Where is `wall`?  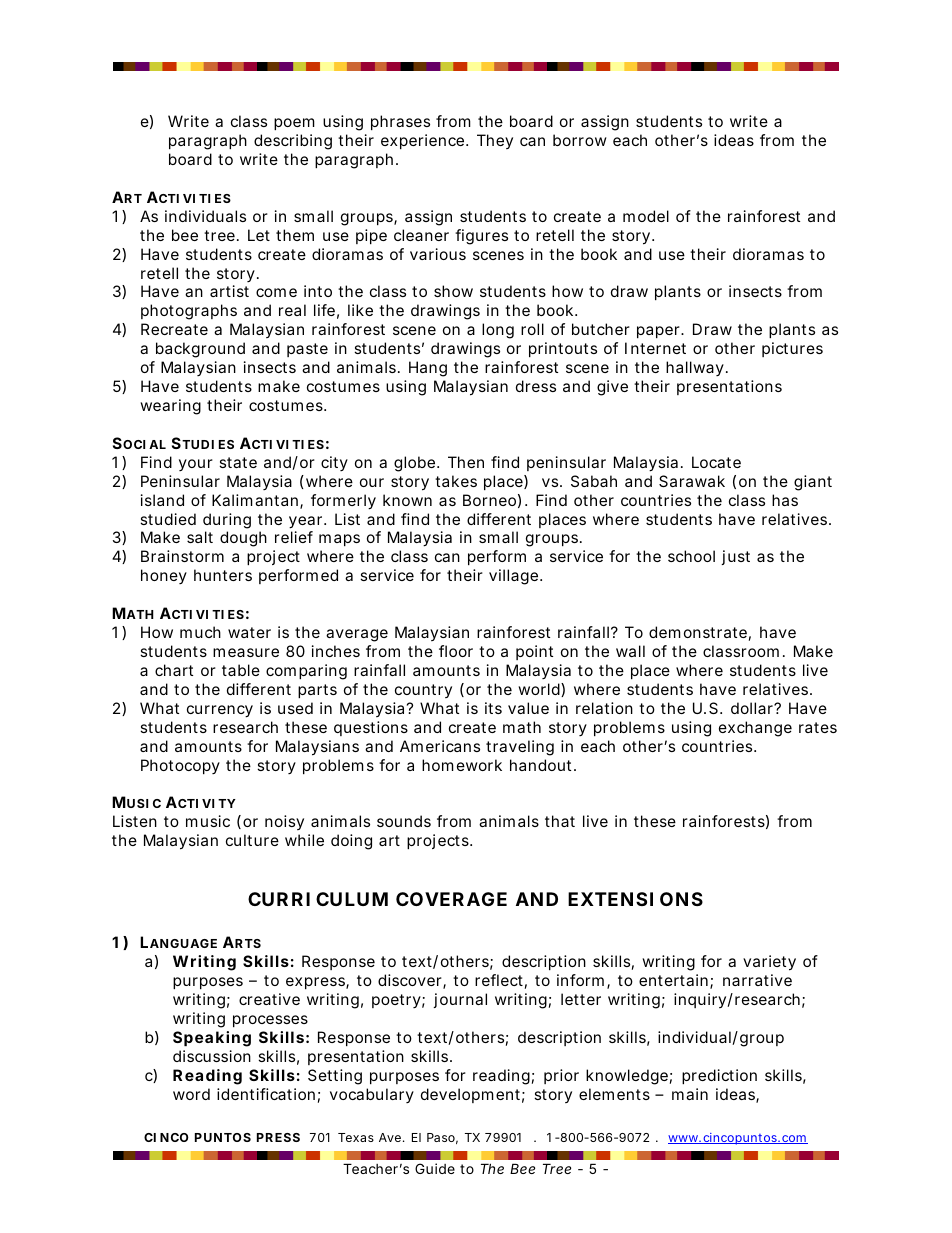 wall is located at coordinates (630, 651).
